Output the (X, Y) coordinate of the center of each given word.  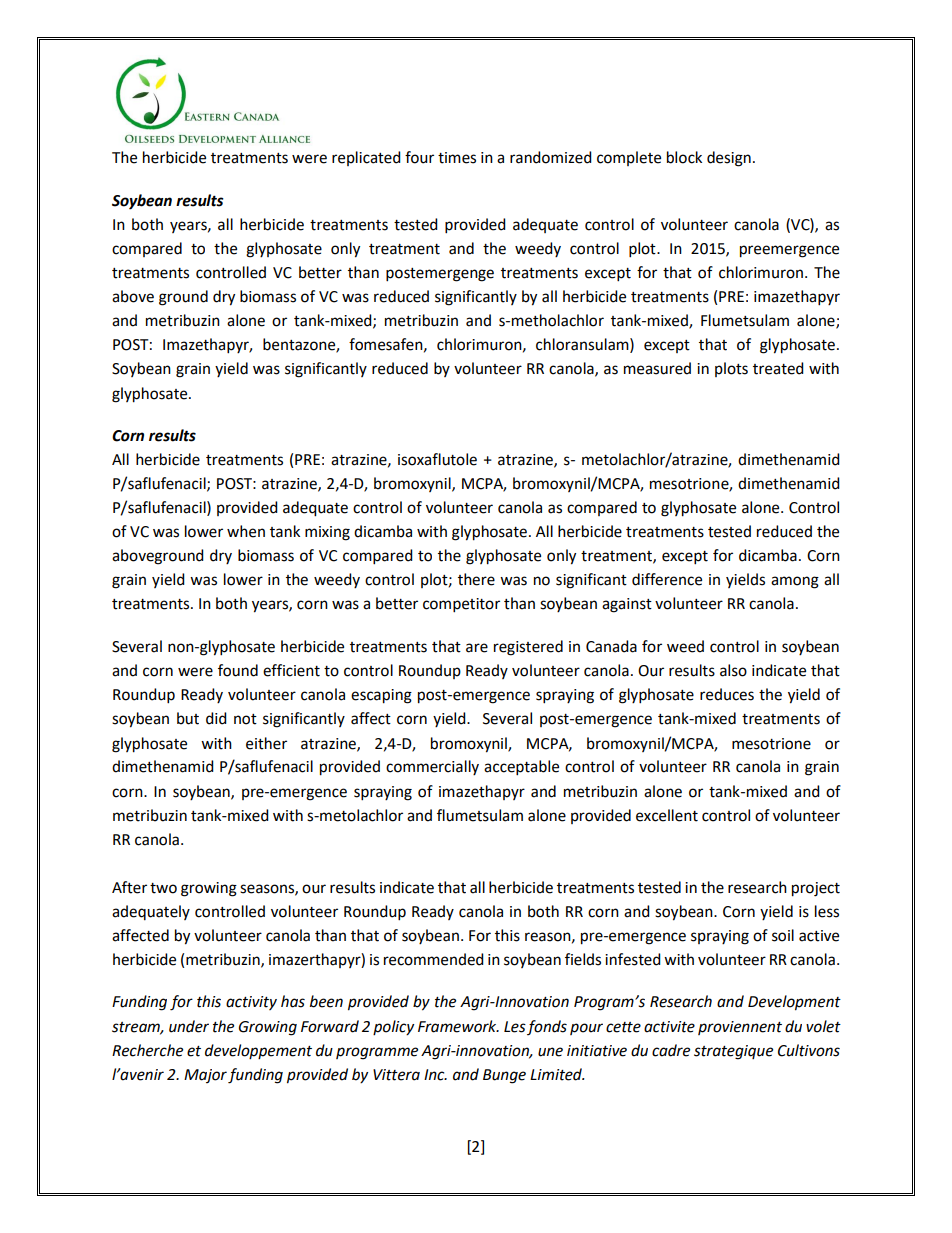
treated (778, 368)
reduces (727, 694)
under (189, 1026)
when (246, 531)
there (476, 579)
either (266, 743)
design (729, 159)
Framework (458, 1026)
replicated (366, 158)
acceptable (521, 768)
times (457, 158)
